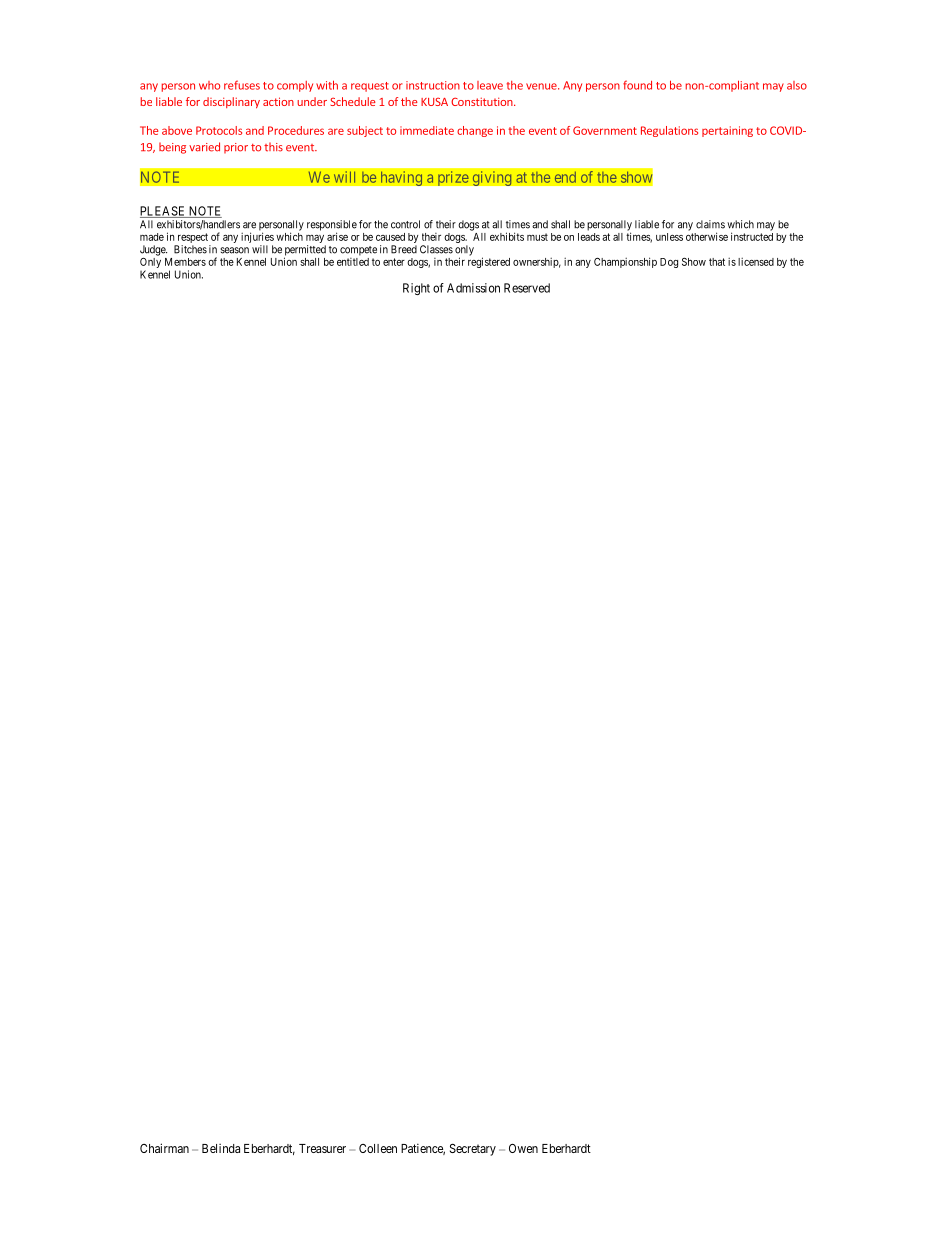 Image resolution: width=952 pixels, height=1233 pixels. What do you see at coordinates (717, 262) in the document?
I see `that` at bounding box center [717, 262].
